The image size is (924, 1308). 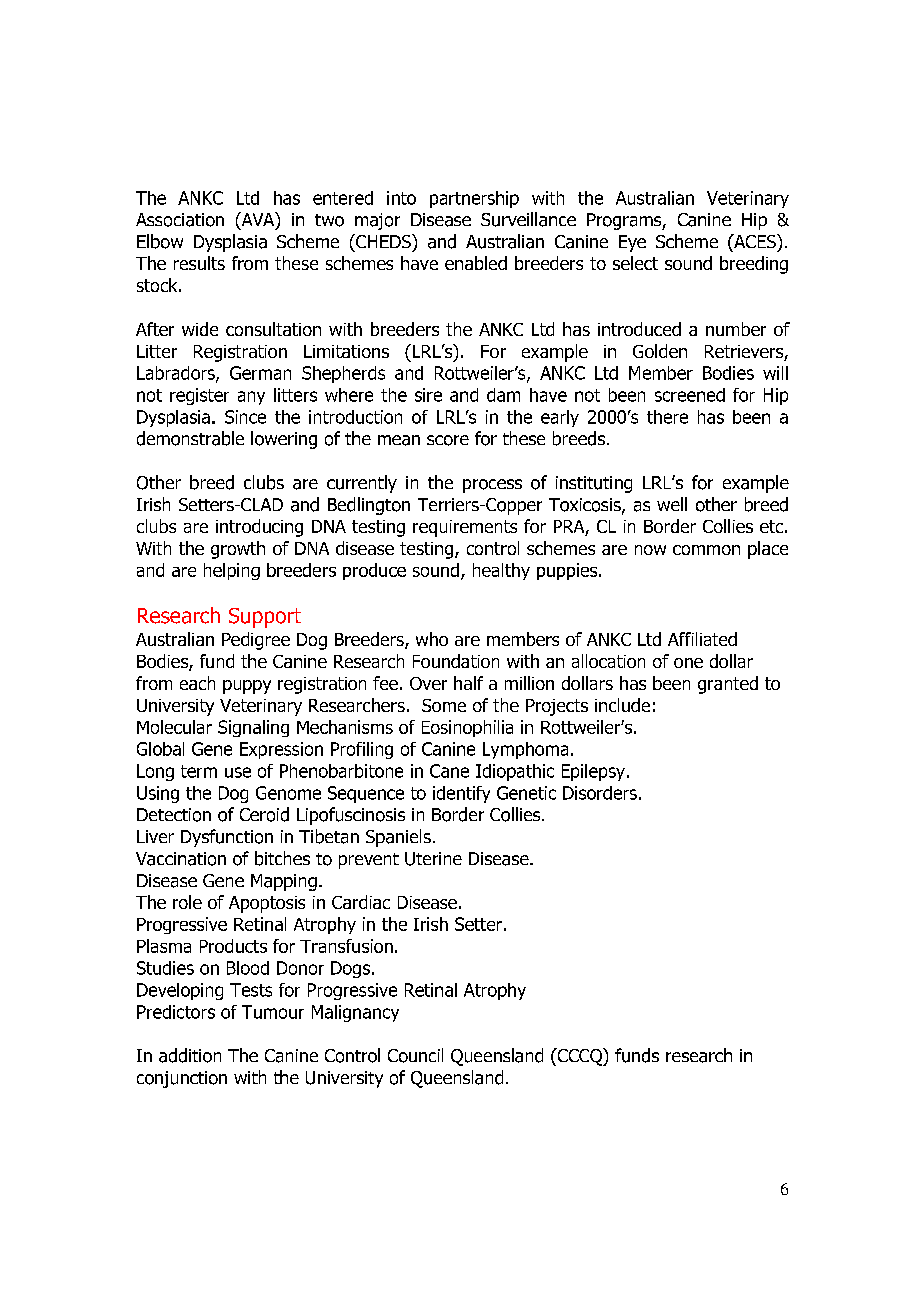 What do you see at coordinates (449, 771) in the screenshot?
I see `Cane` at bounding box center [449, 771].
